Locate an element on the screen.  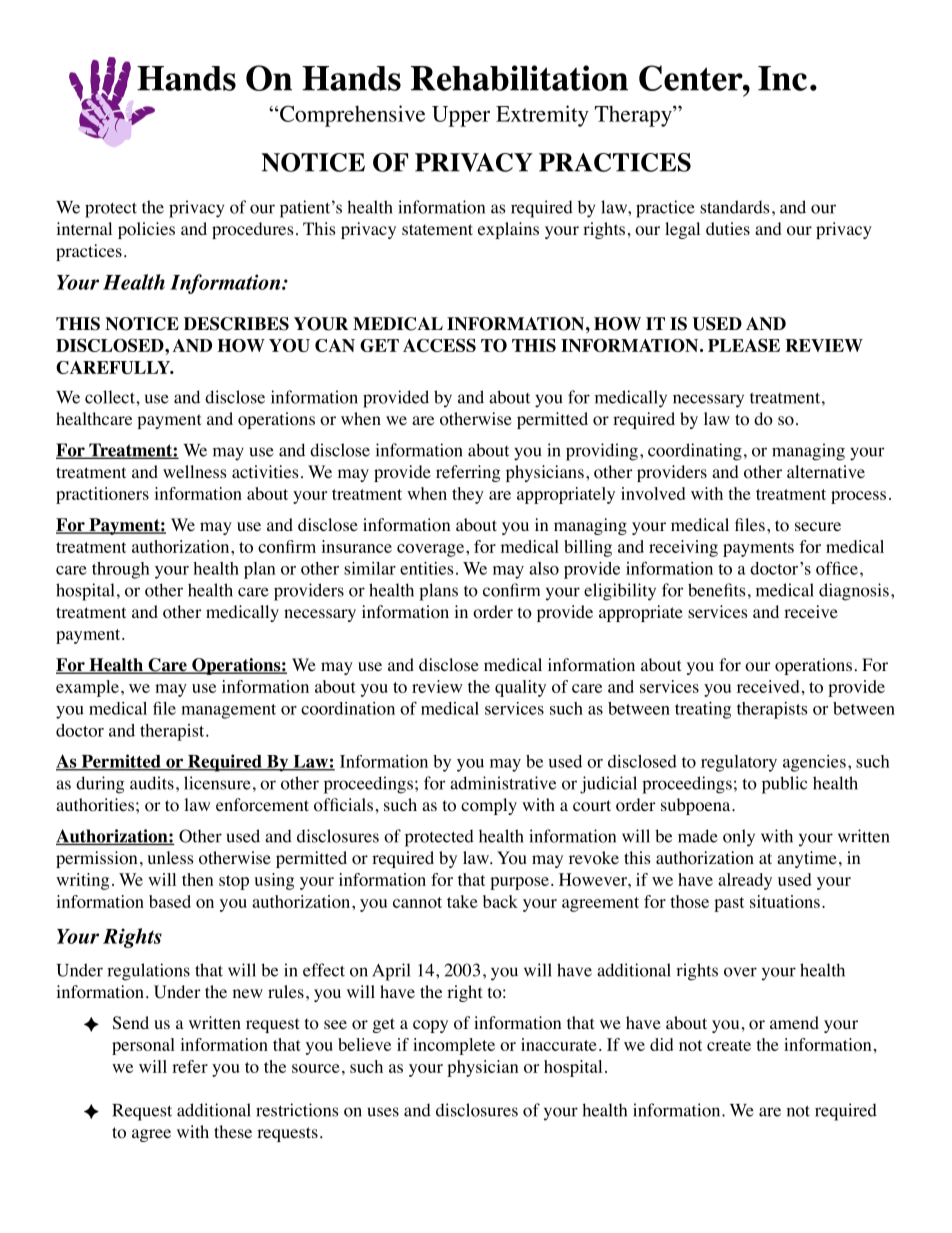
through is located at coordinates (121, 570).
